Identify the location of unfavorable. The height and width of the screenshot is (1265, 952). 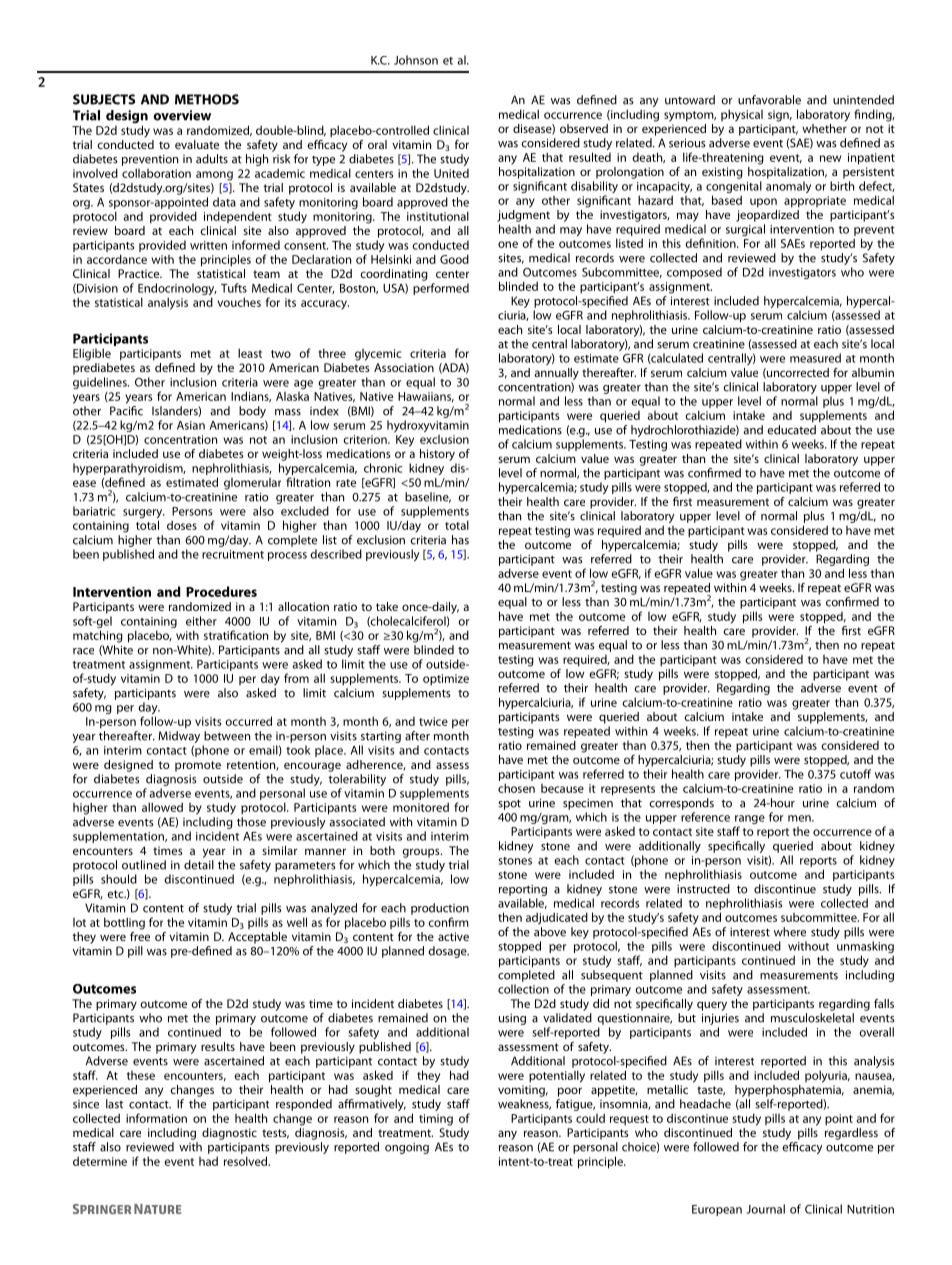
(769, 100).
